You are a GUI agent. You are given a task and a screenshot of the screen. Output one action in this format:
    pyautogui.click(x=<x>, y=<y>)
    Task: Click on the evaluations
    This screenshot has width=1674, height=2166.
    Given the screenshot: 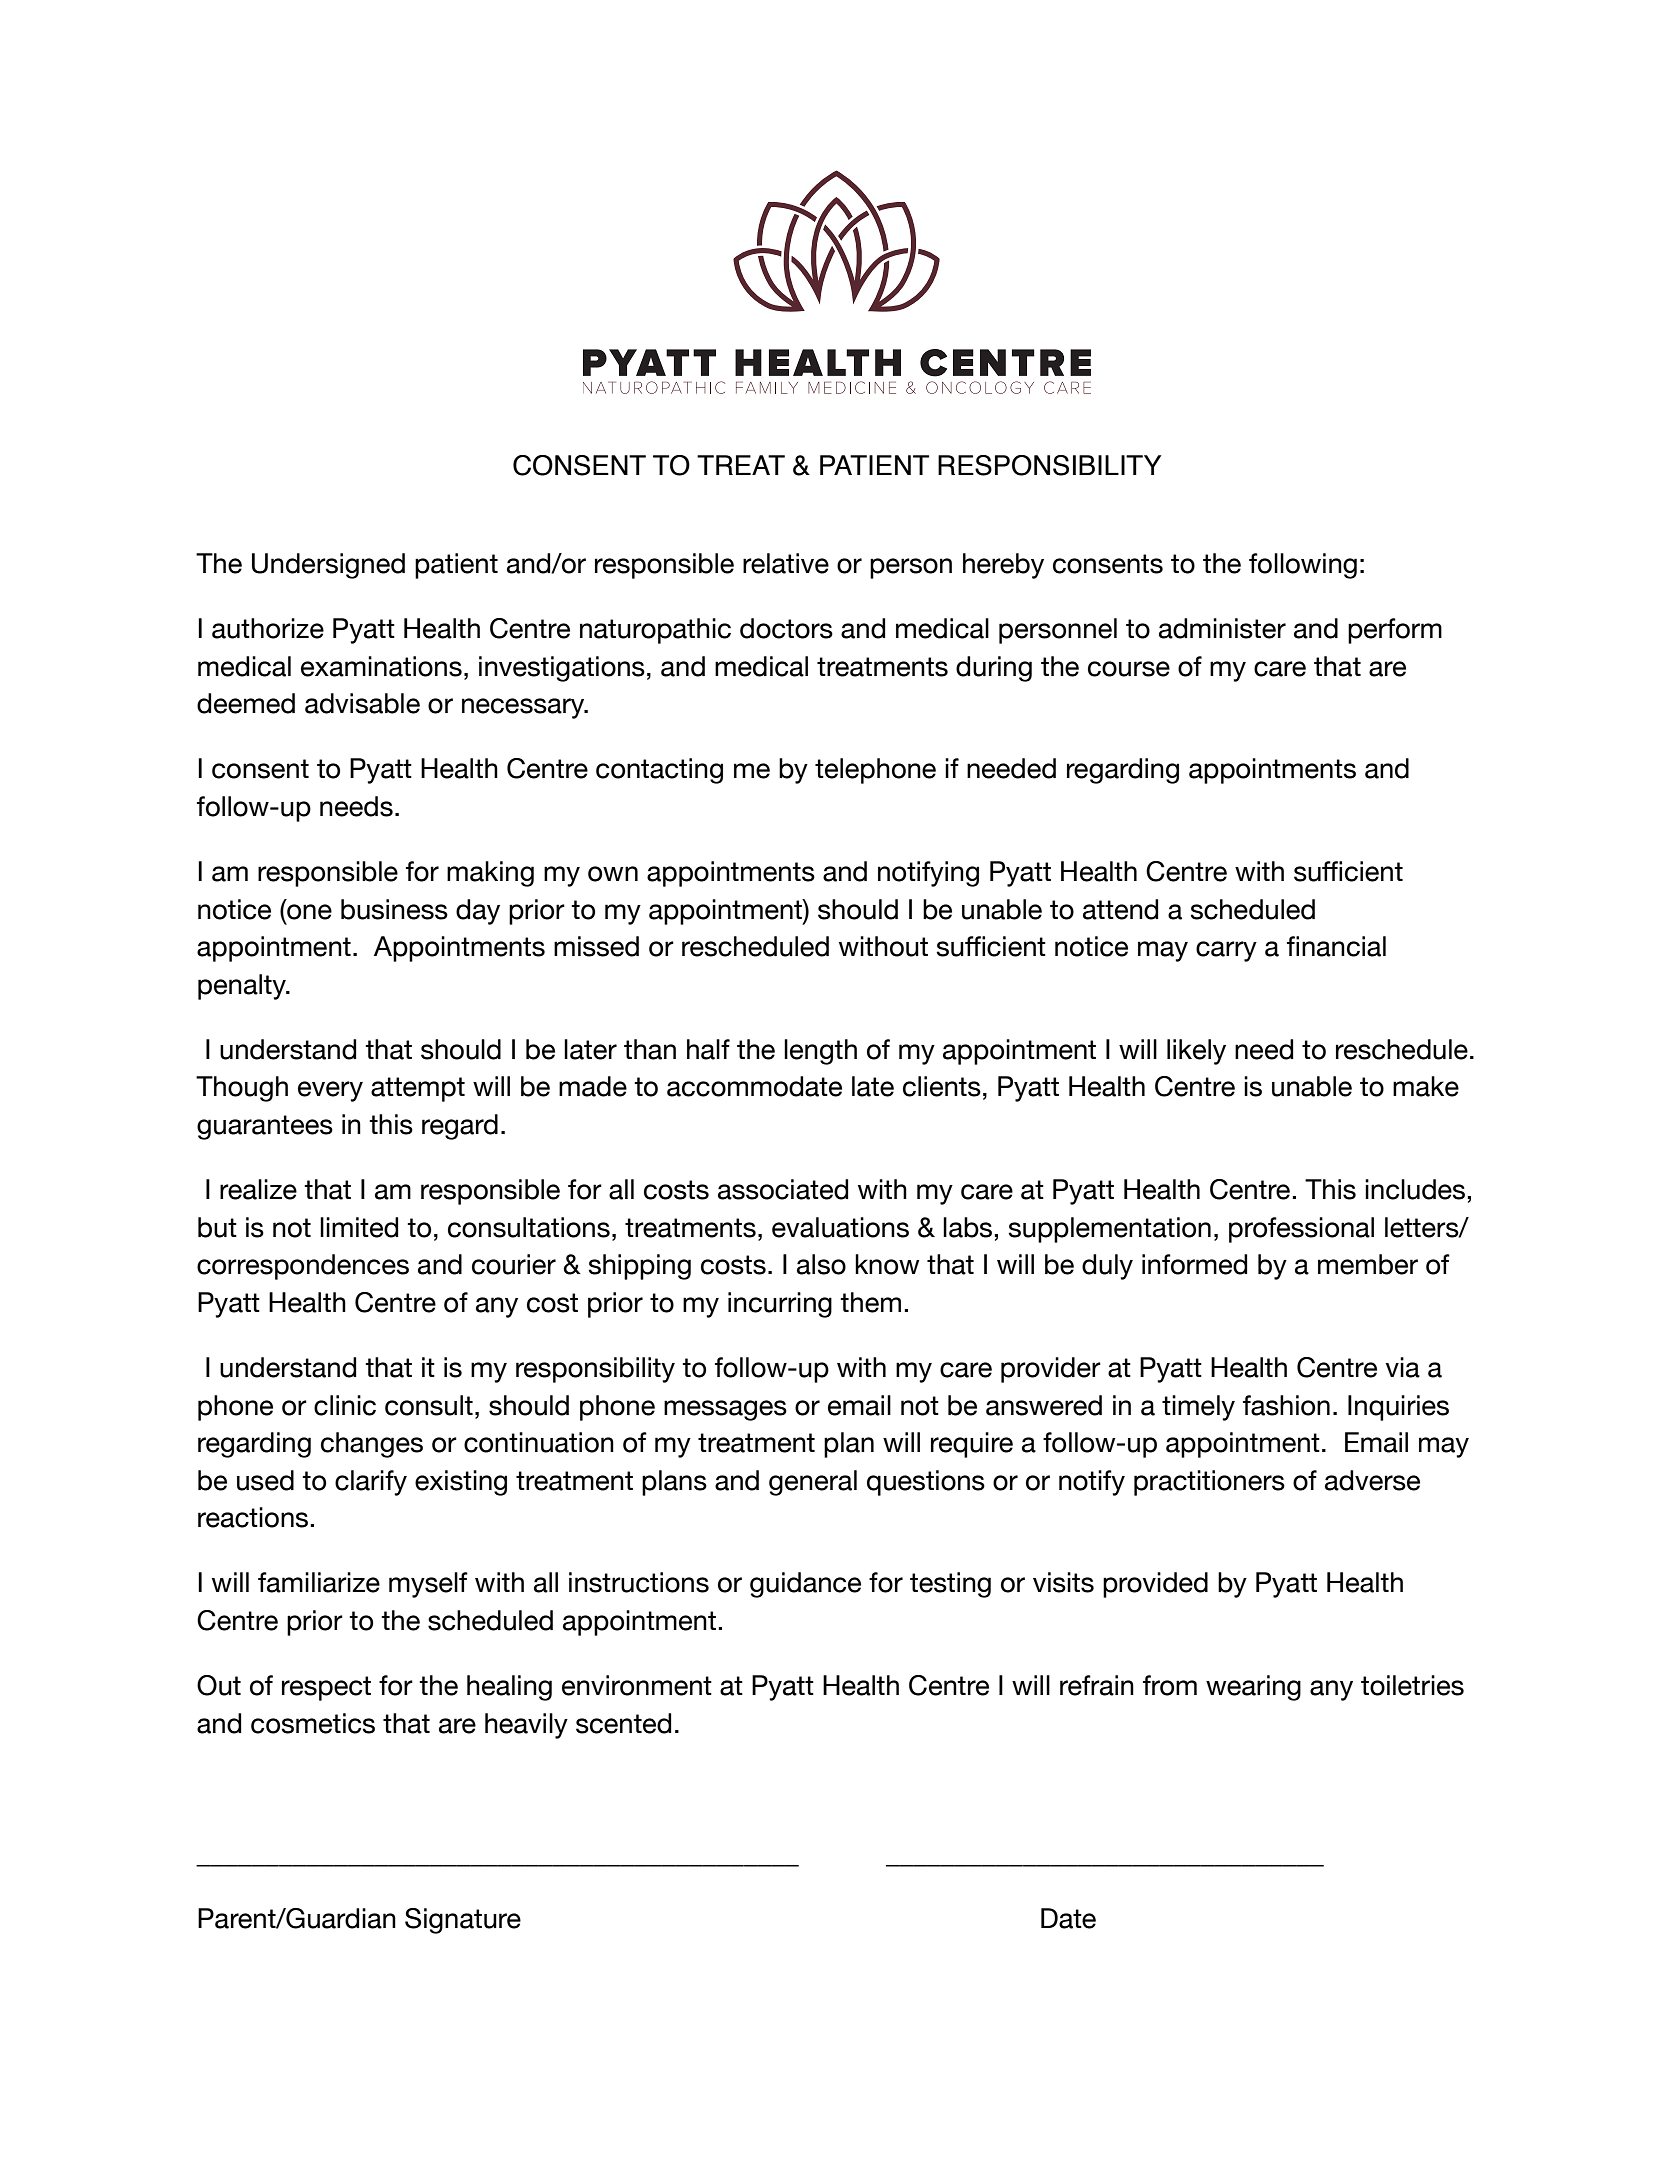 What is the action you would take?
    pyautogui.click(x=840, y=1227)
